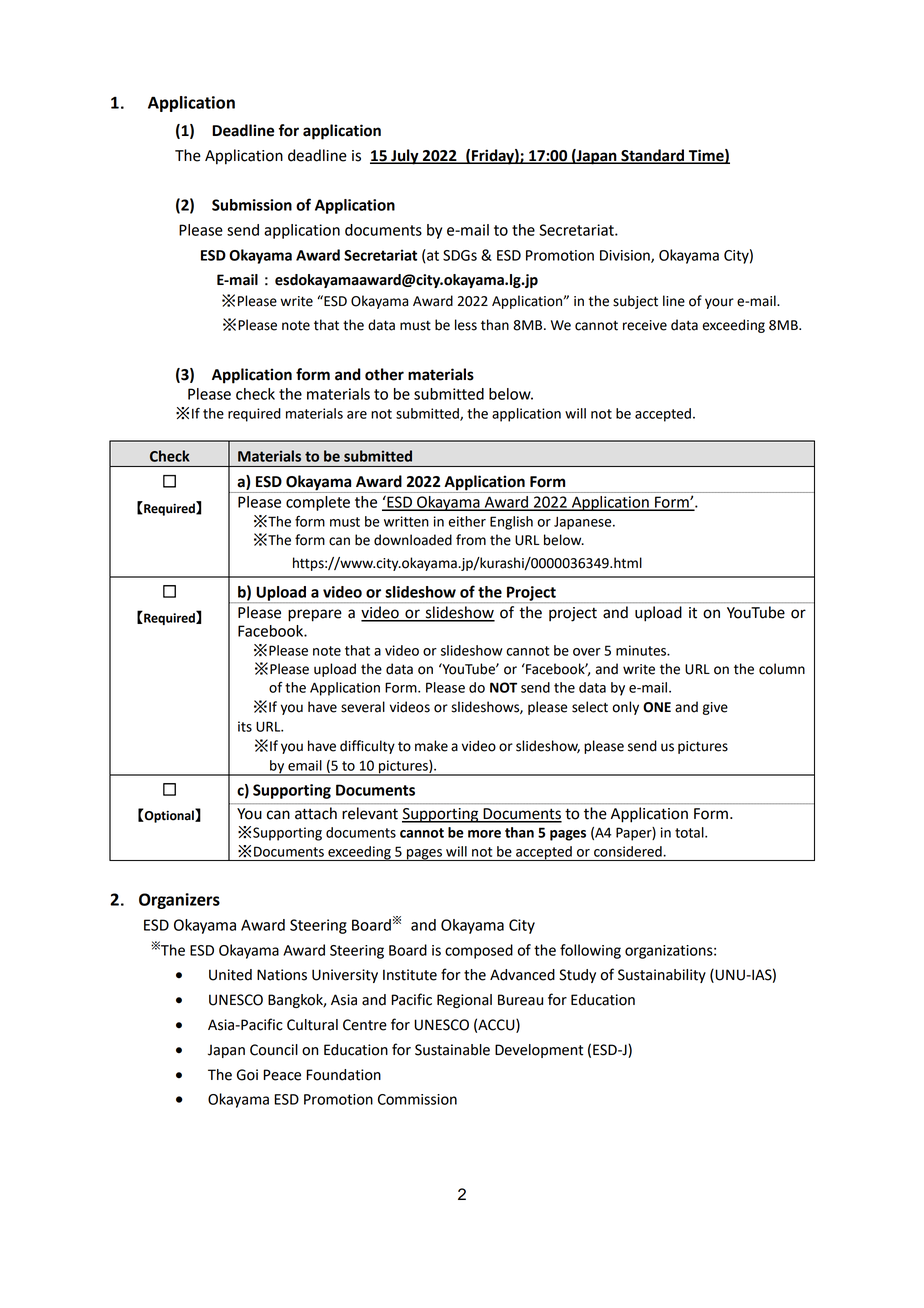 The height and width of the screenshot is (1308, 924). Describe the element at coordinates (645, 325) in the screenshot. I see `receive` at that location.
